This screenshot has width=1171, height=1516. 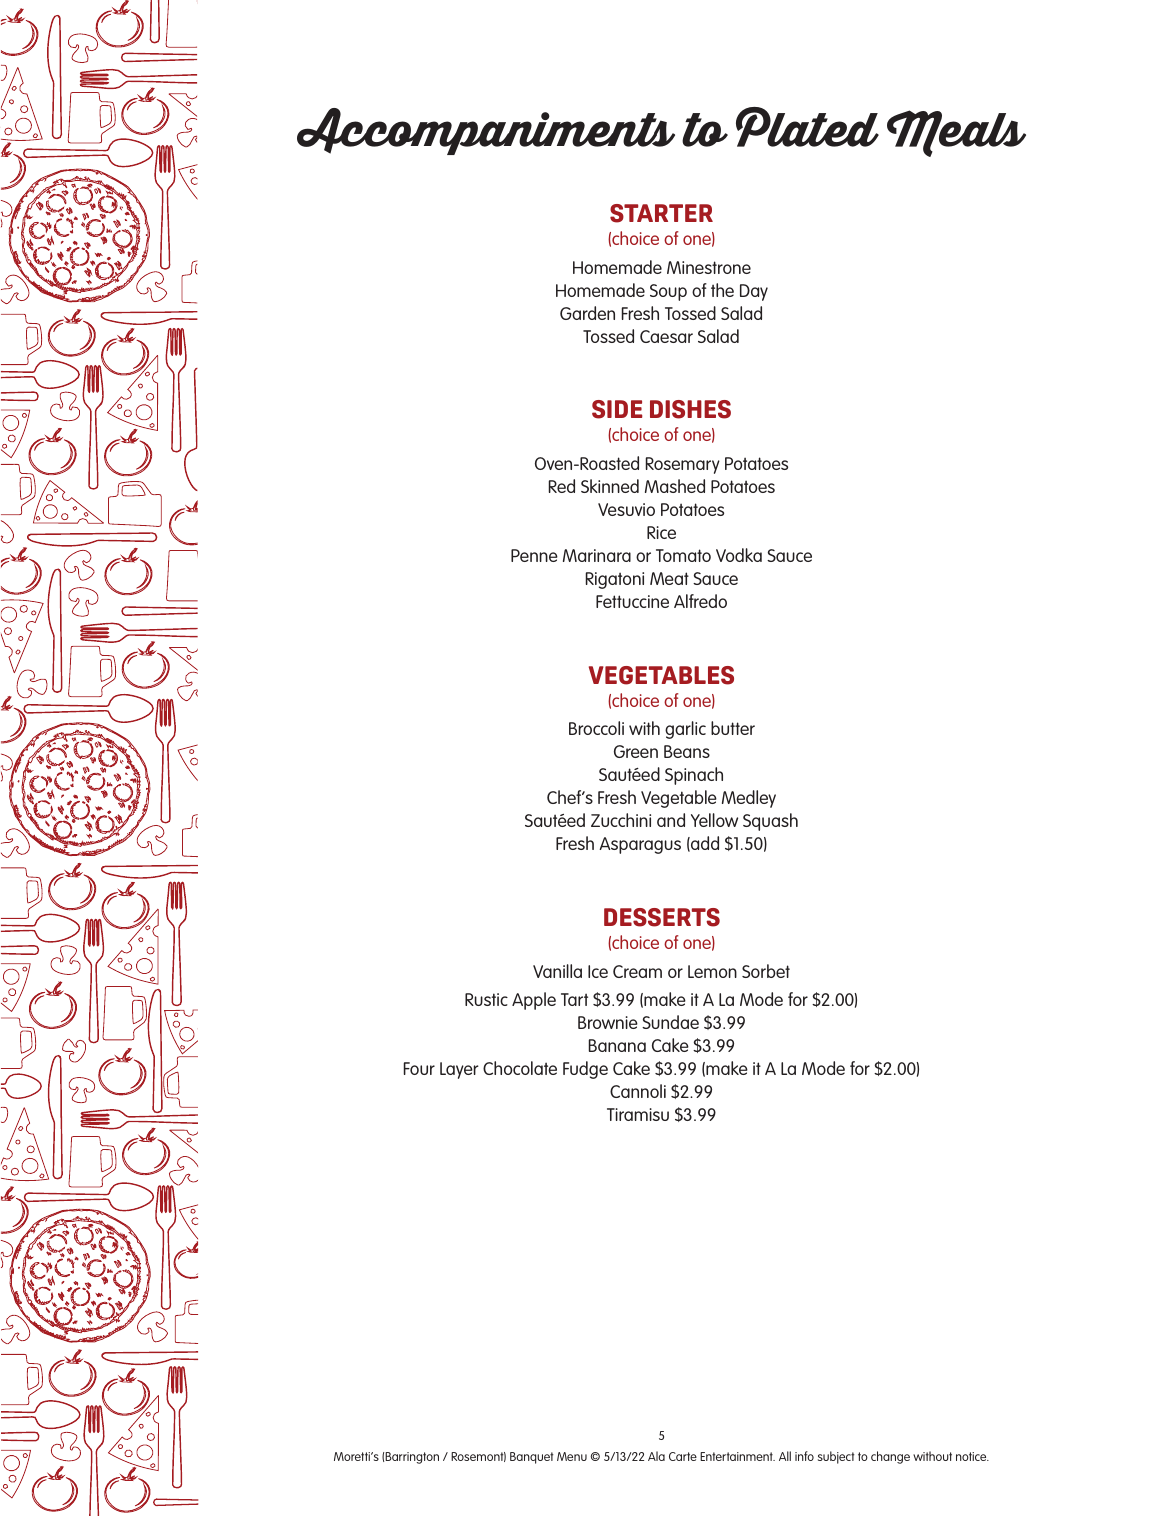 I want to click on Penne, so click(x=534, y=555).
